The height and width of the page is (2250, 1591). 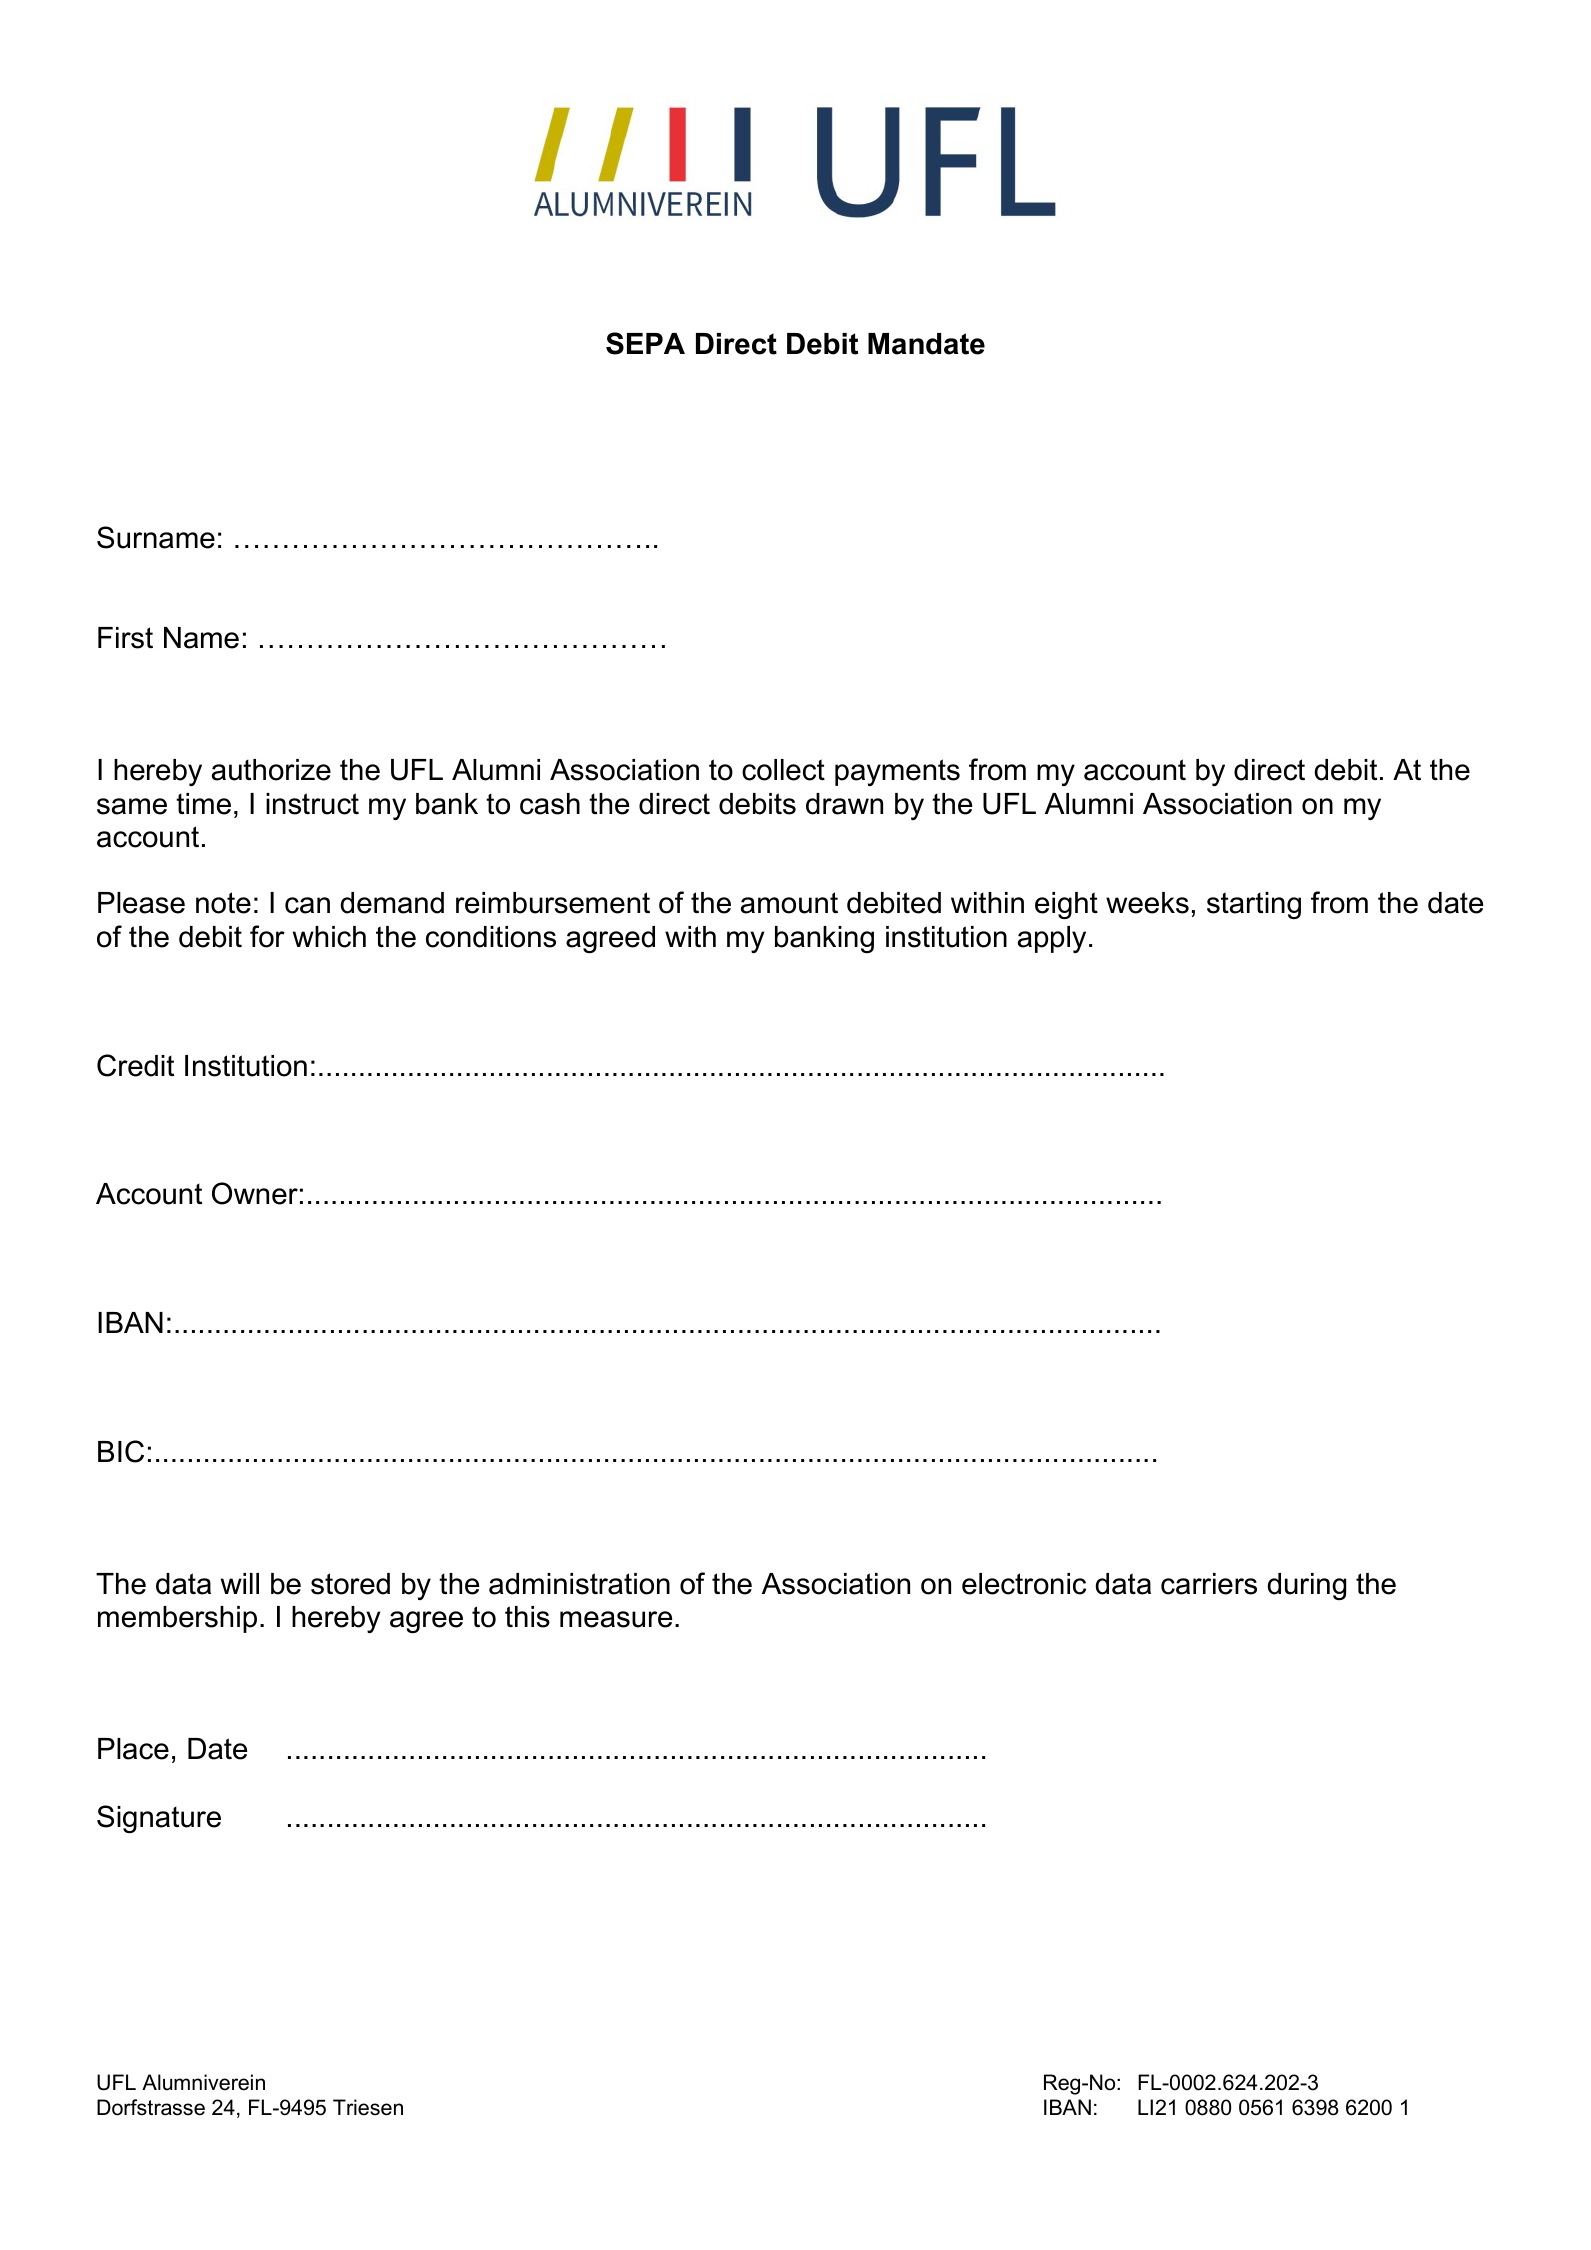 I want to click on BIC, so click(x=121, y=1451).
